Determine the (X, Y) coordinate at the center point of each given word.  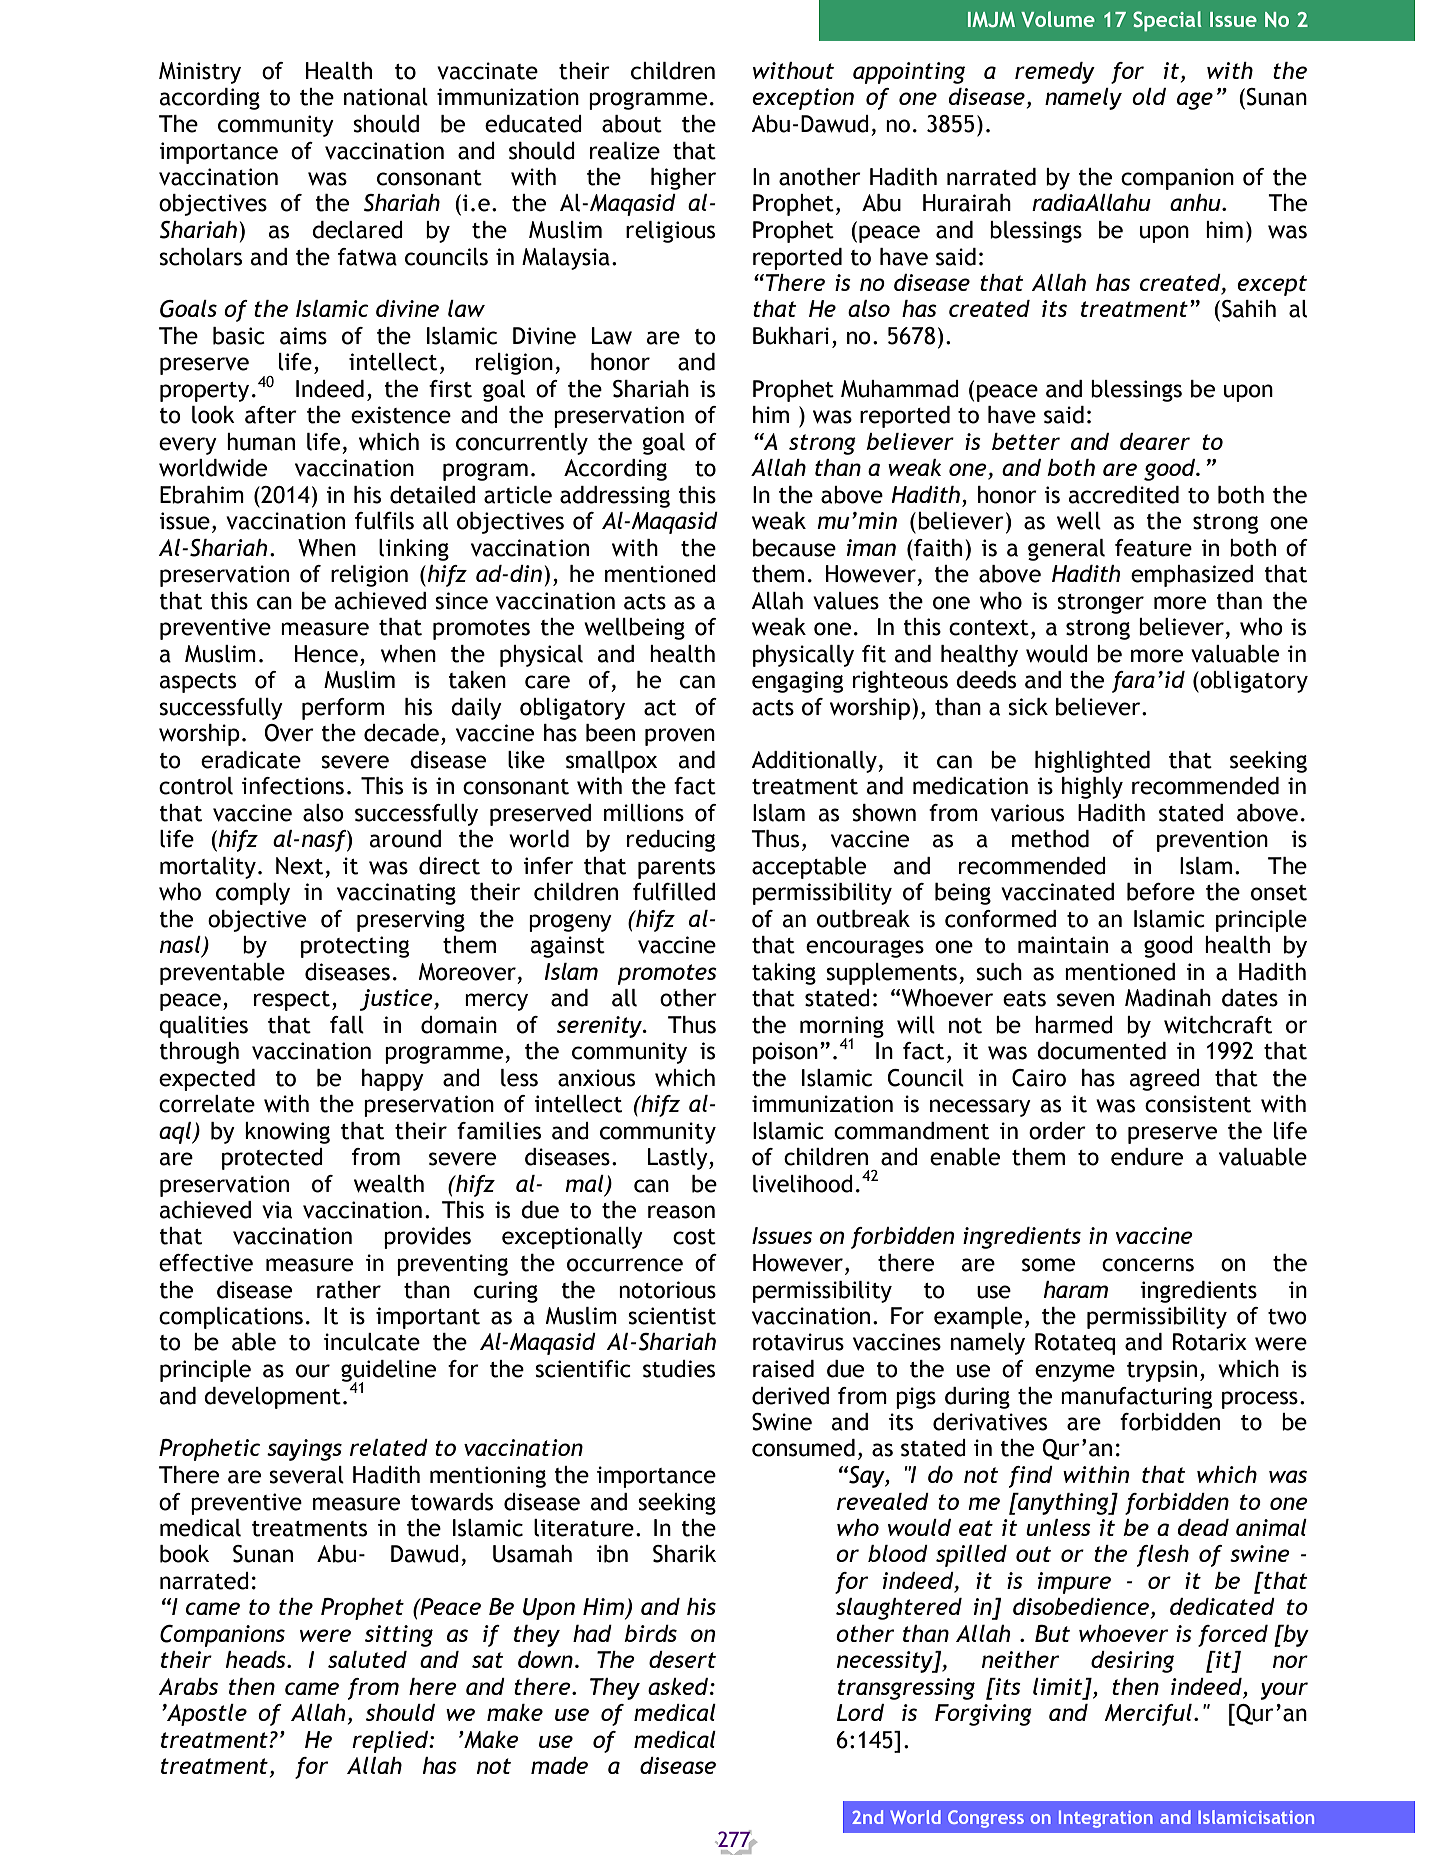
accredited (1123, 495)
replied (391, 1742)
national (386, 97)
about (632, 124)
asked (679, 1686)
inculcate (372, 1342)
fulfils (384, 520)
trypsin (1162, 1371)
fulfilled (674, 891)
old (1149, 96)
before (1161, 891)
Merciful (1148, 1715)
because (794, 548)
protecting (355, 947)
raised (783, 1369)
